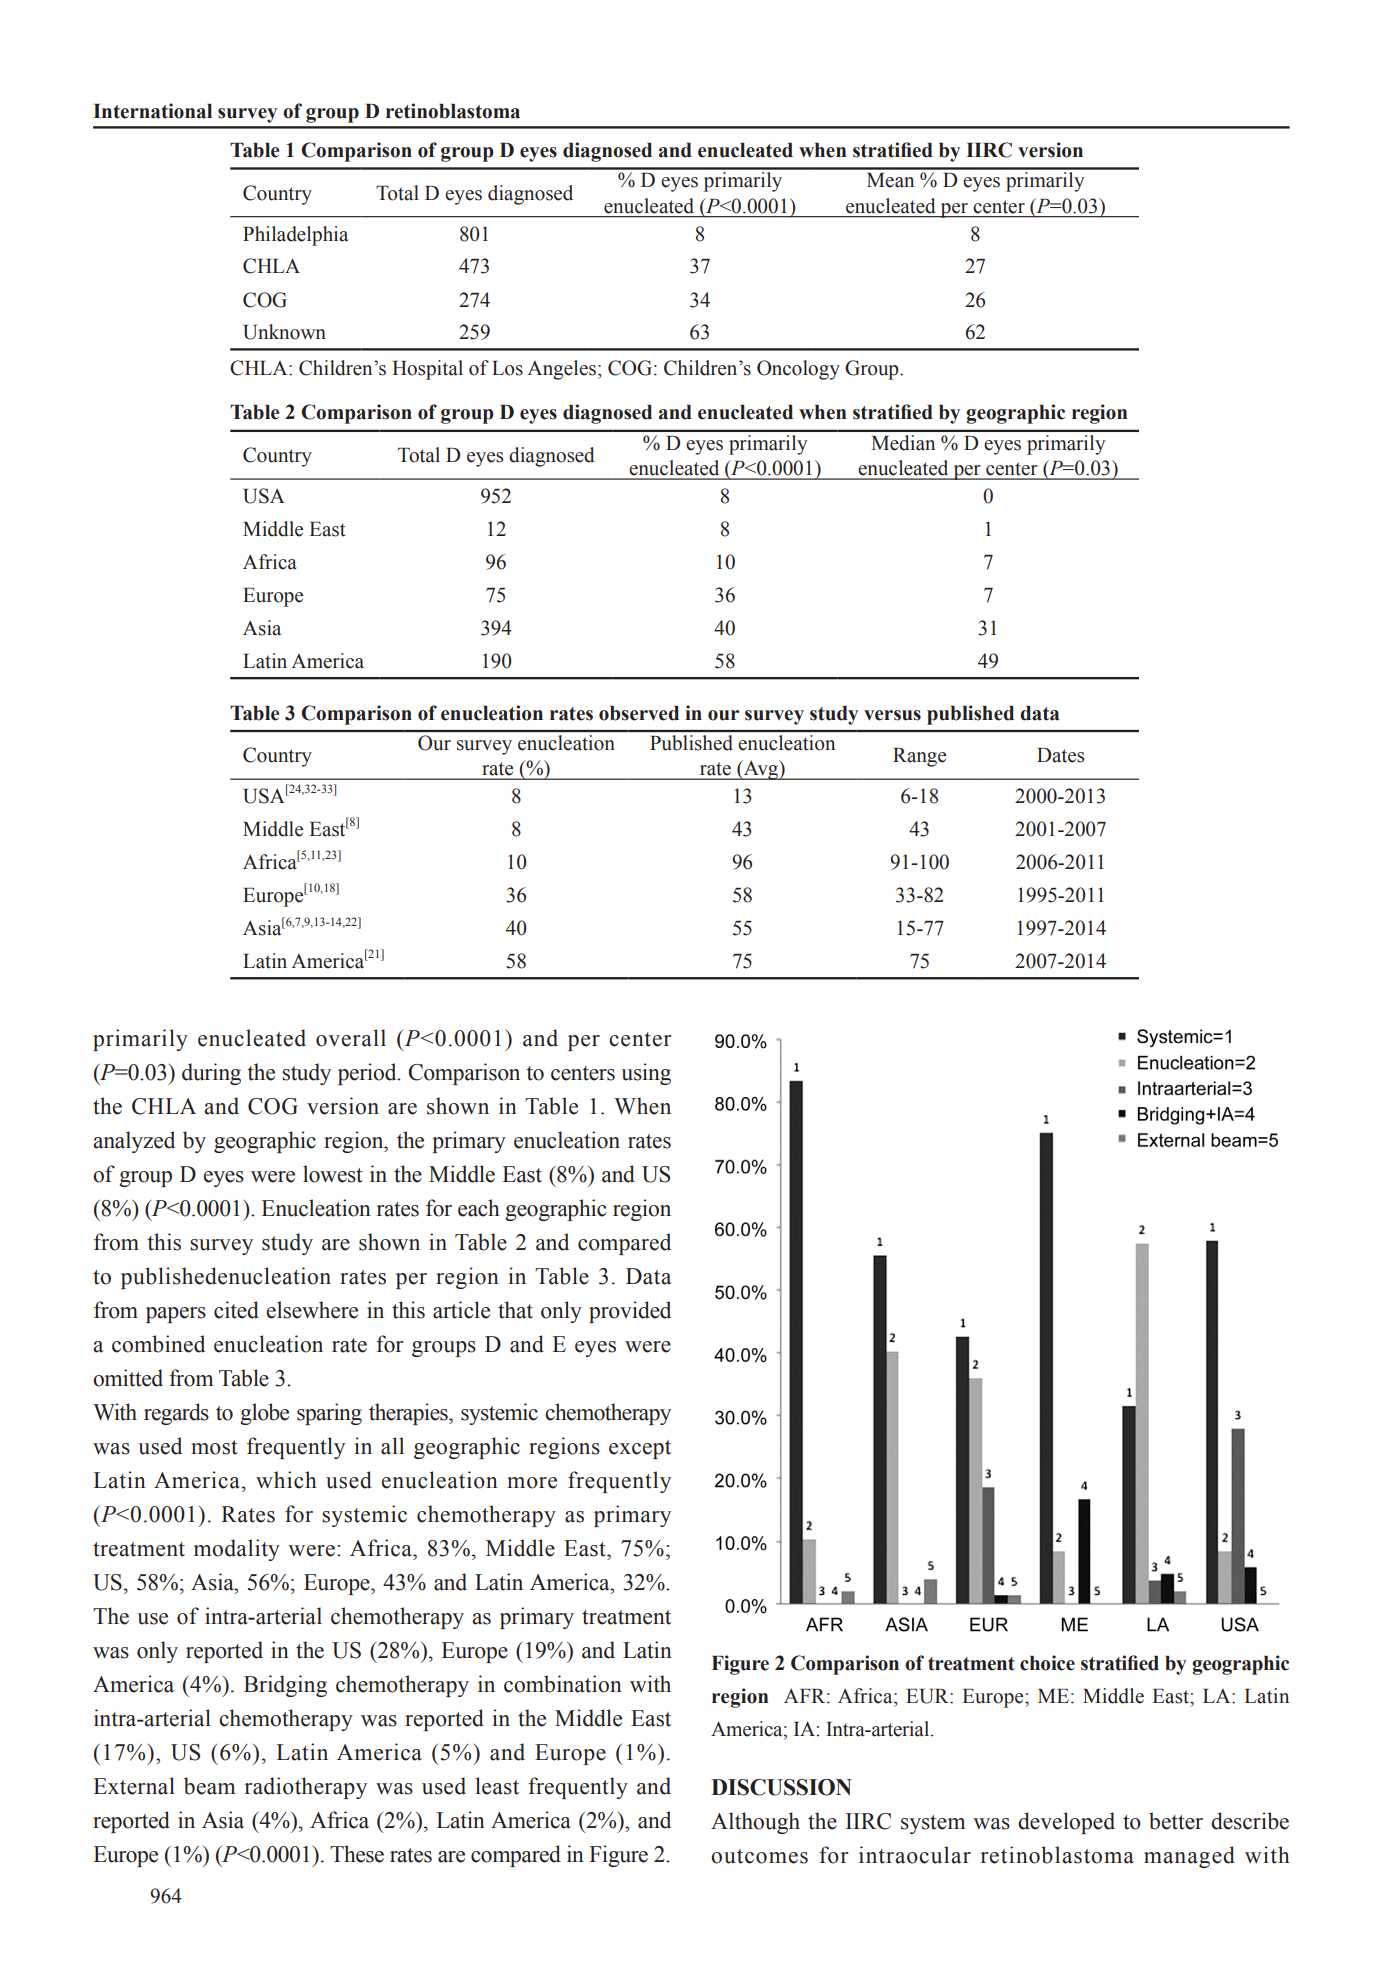 This page has height=1974, width=1396. Describe the element at coordinates (639, 713) in the page. I see `observed` at that location.
